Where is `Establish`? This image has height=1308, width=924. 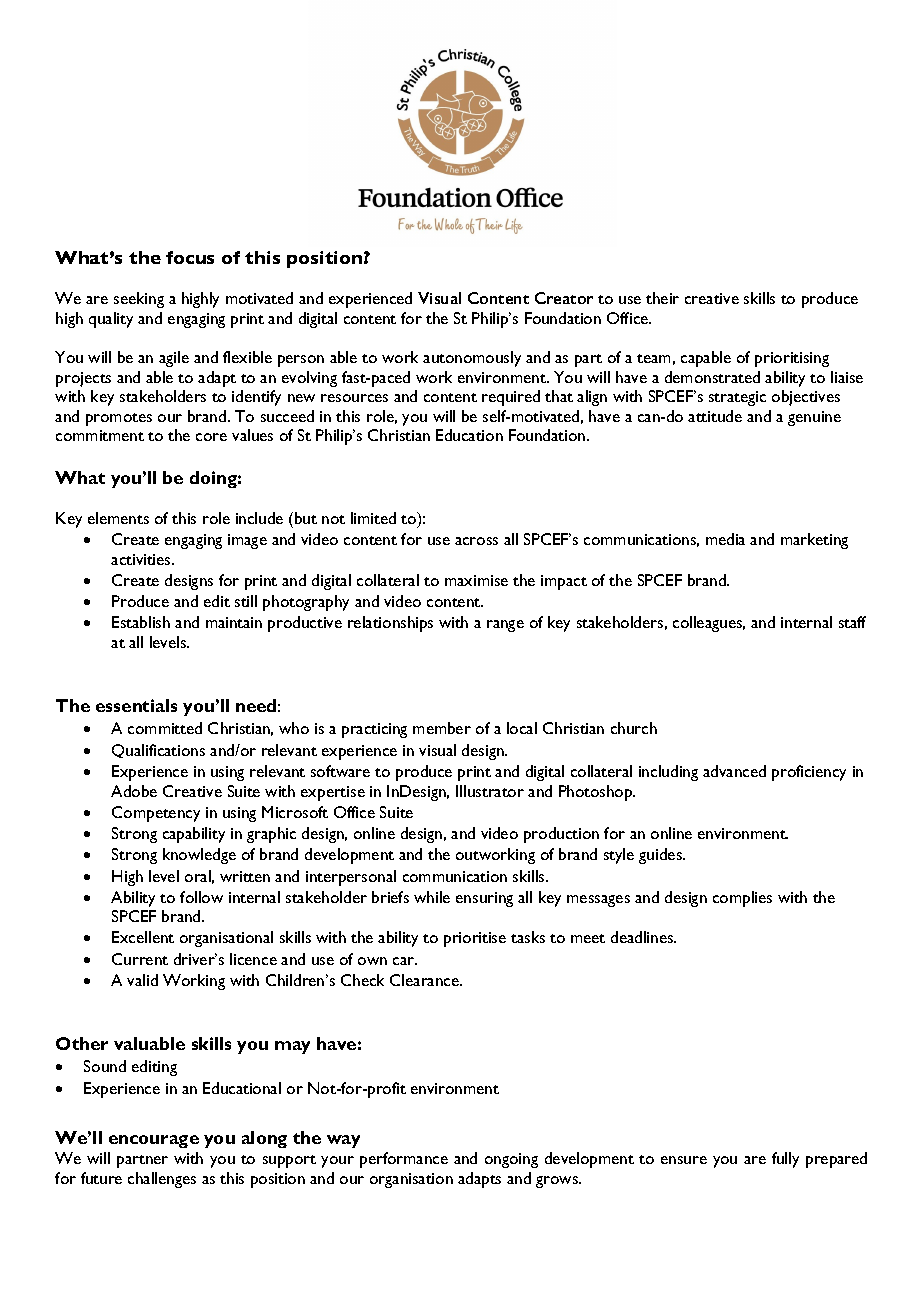
Establish is located at coordinates (141, 622).
